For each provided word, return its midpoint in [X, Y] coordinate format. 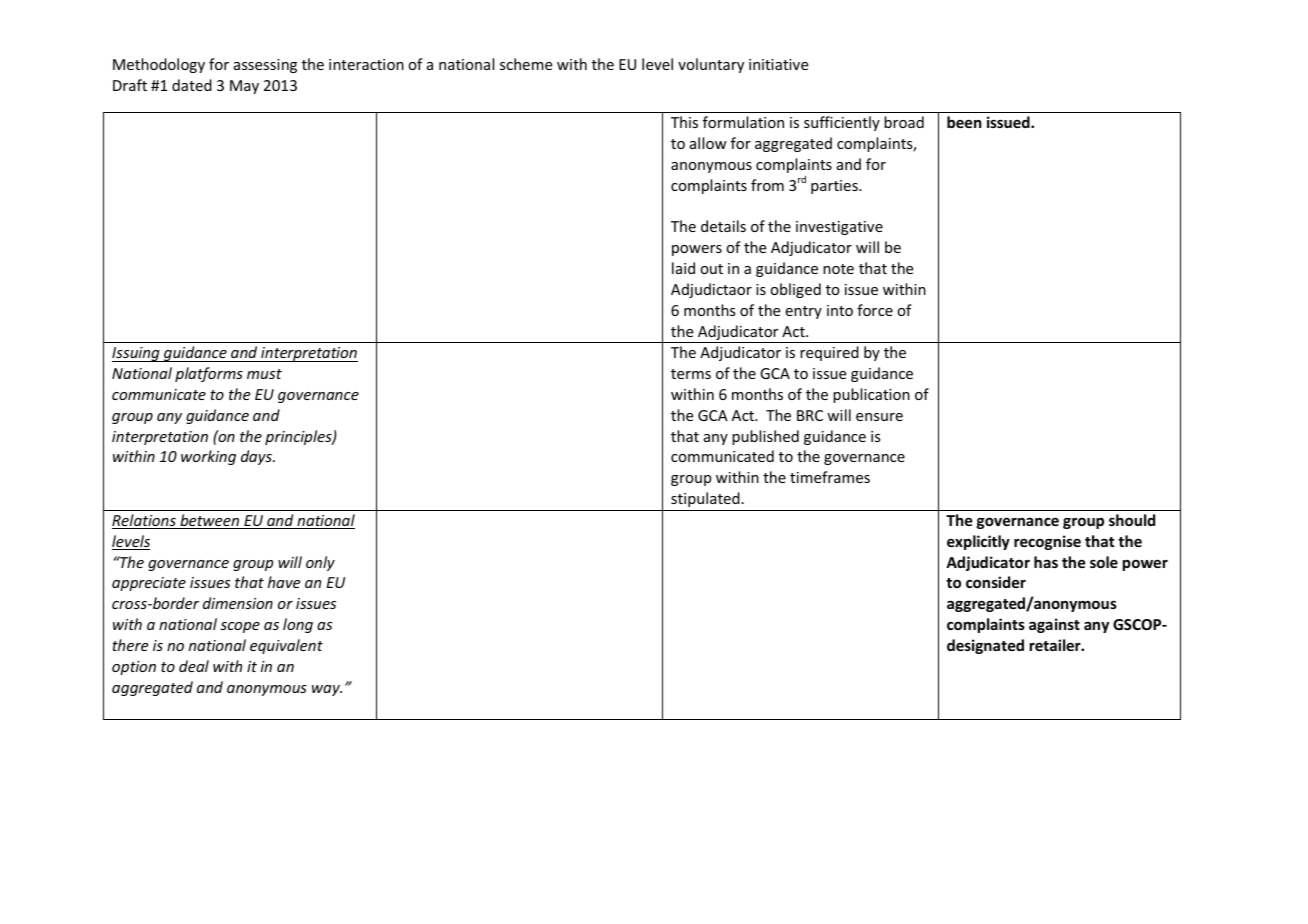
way [327, 690]
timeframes [830, 477]
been [964, 122]
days [257, 457]
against [1054, 625]
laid [683, 268]
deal [194, 666]
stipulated [705, 499]
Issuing [137, 354]
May [244, 87]
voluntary [711, 65]
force [875, 310]
